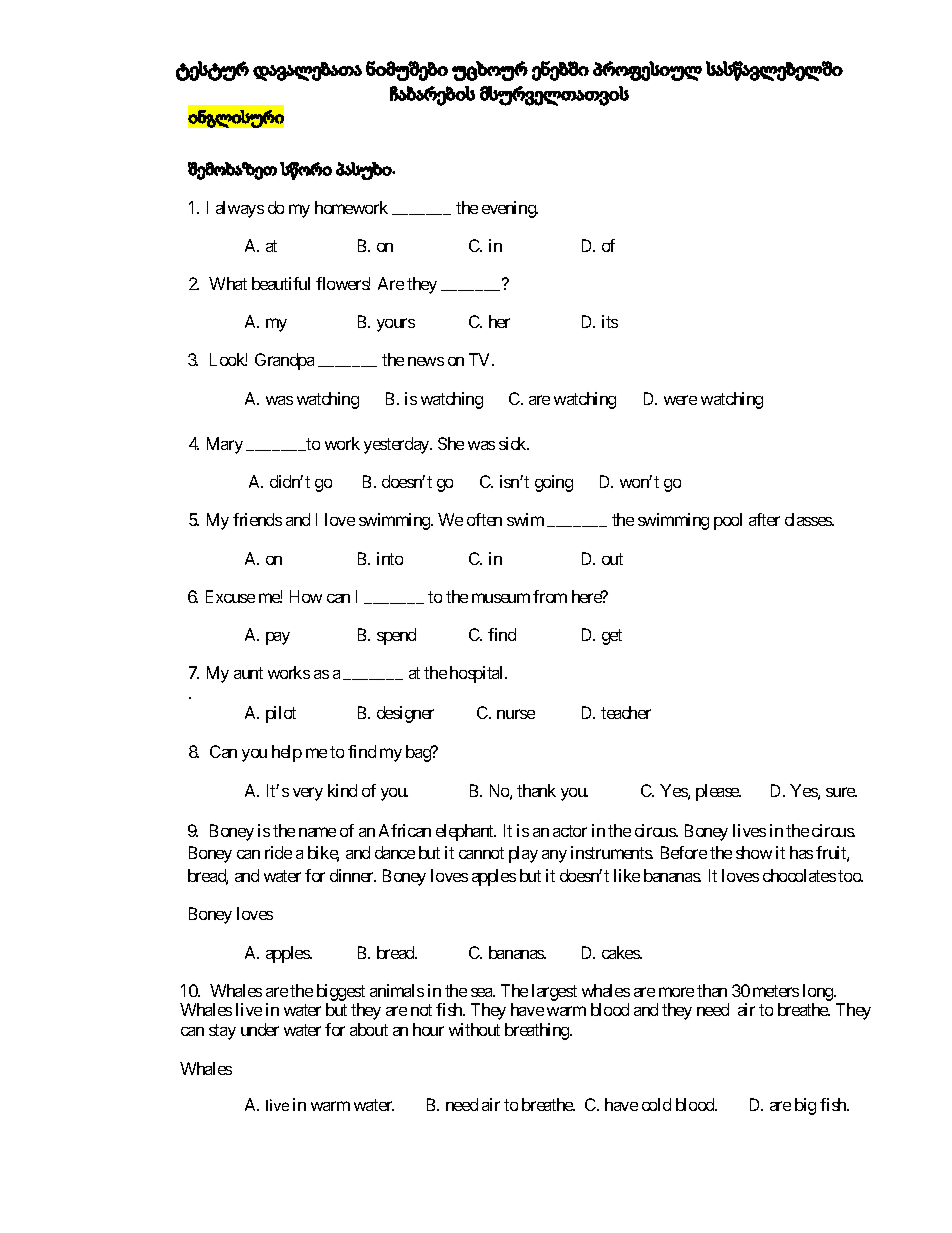 This screenshot has width=952, height=1233. Describe the element at coordinates (260, 1029) in the screenshot. I see `under` at that location.
